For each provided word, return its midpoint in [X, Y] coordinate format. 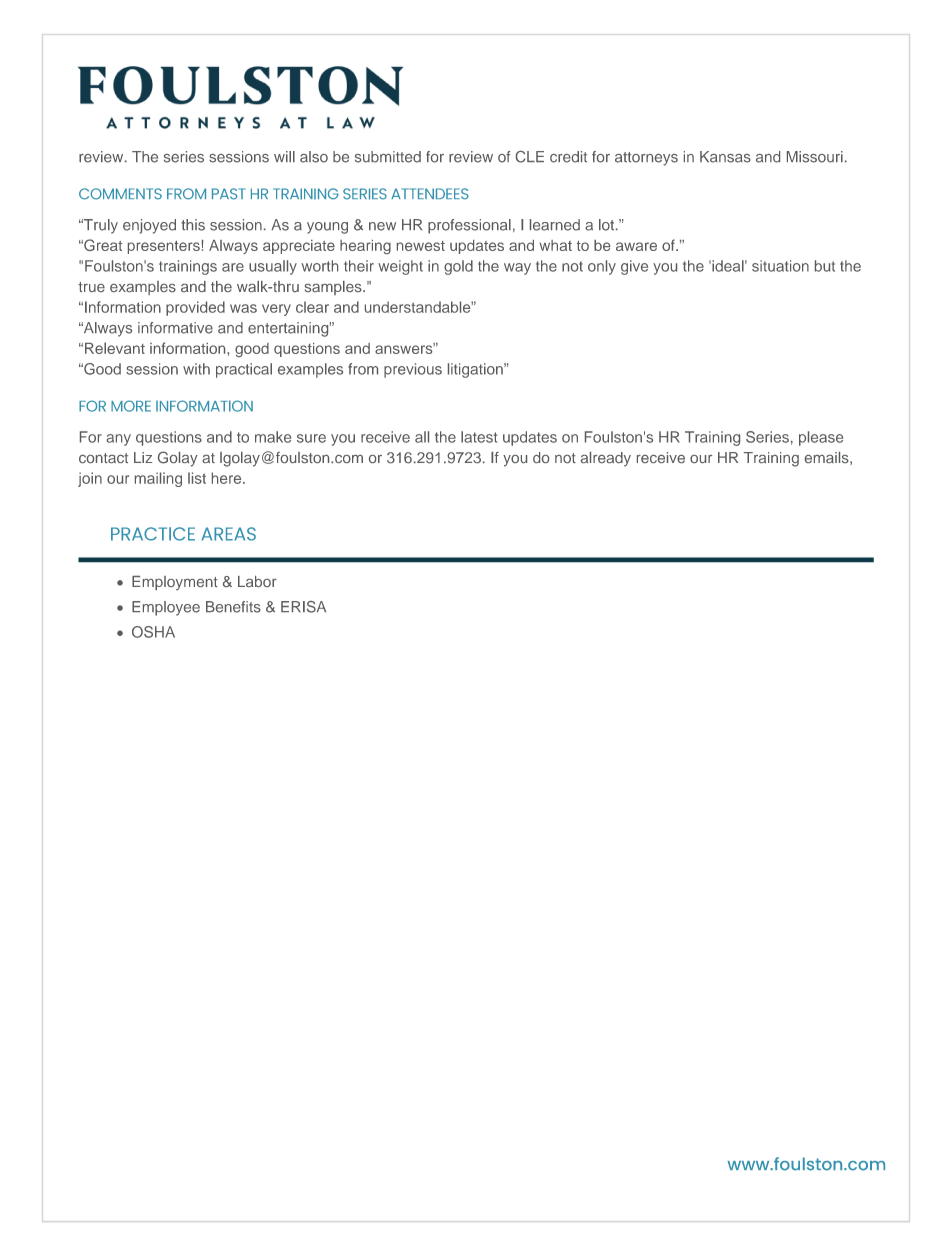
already [606, 459]
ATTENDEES [430, 194]
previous [413, 370]
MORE [131, 406]
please [821, 438]
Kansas [725, 157]
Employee [166, 608]
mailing [158, 479]
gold [458, 267]
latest [479, 437]
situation [780, 266]
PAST [229, 194]
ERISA [303, 607]
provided [195, 308]
